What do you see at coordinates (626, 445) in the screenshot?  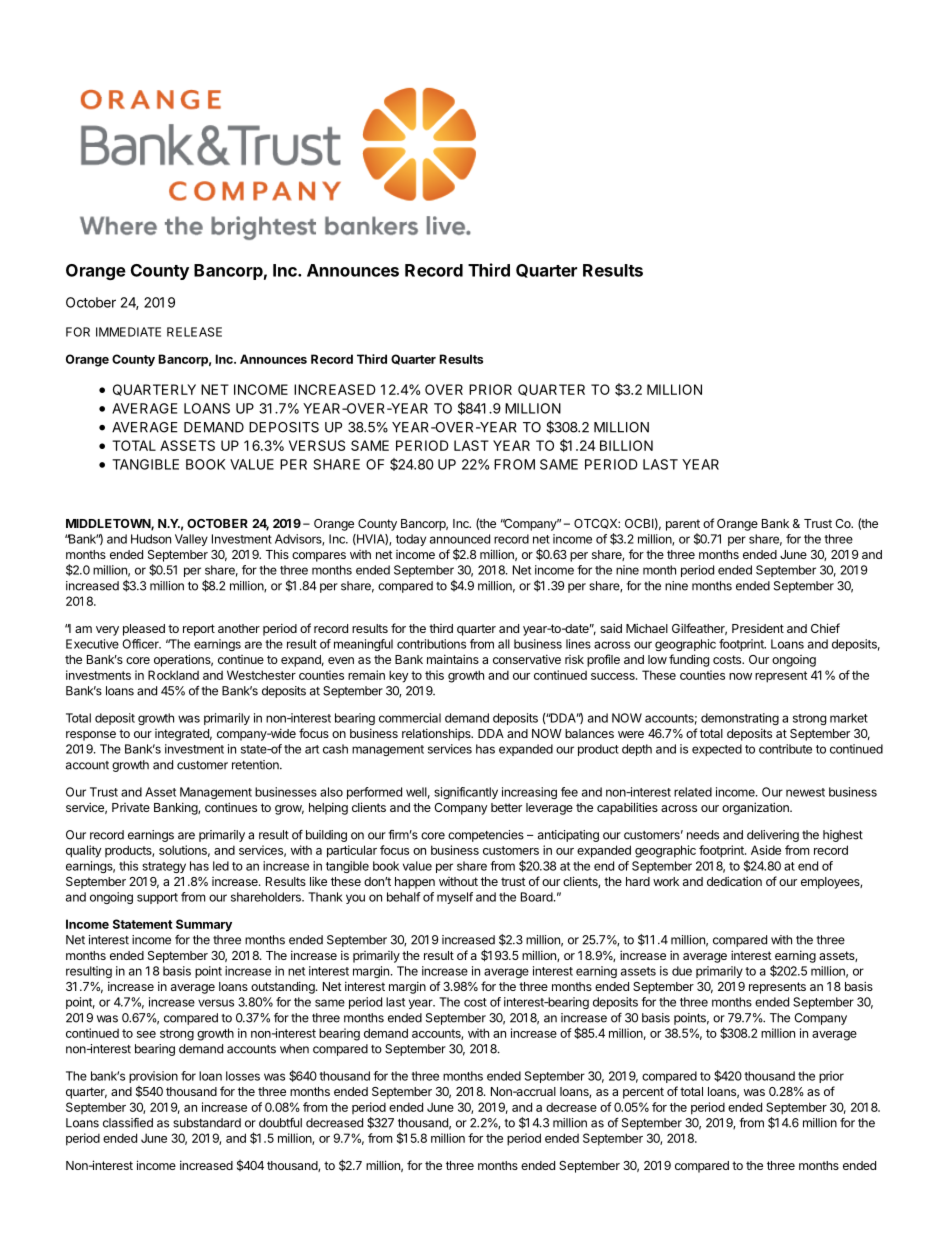 I see `BILLION` at bounding box center [626, 445].
